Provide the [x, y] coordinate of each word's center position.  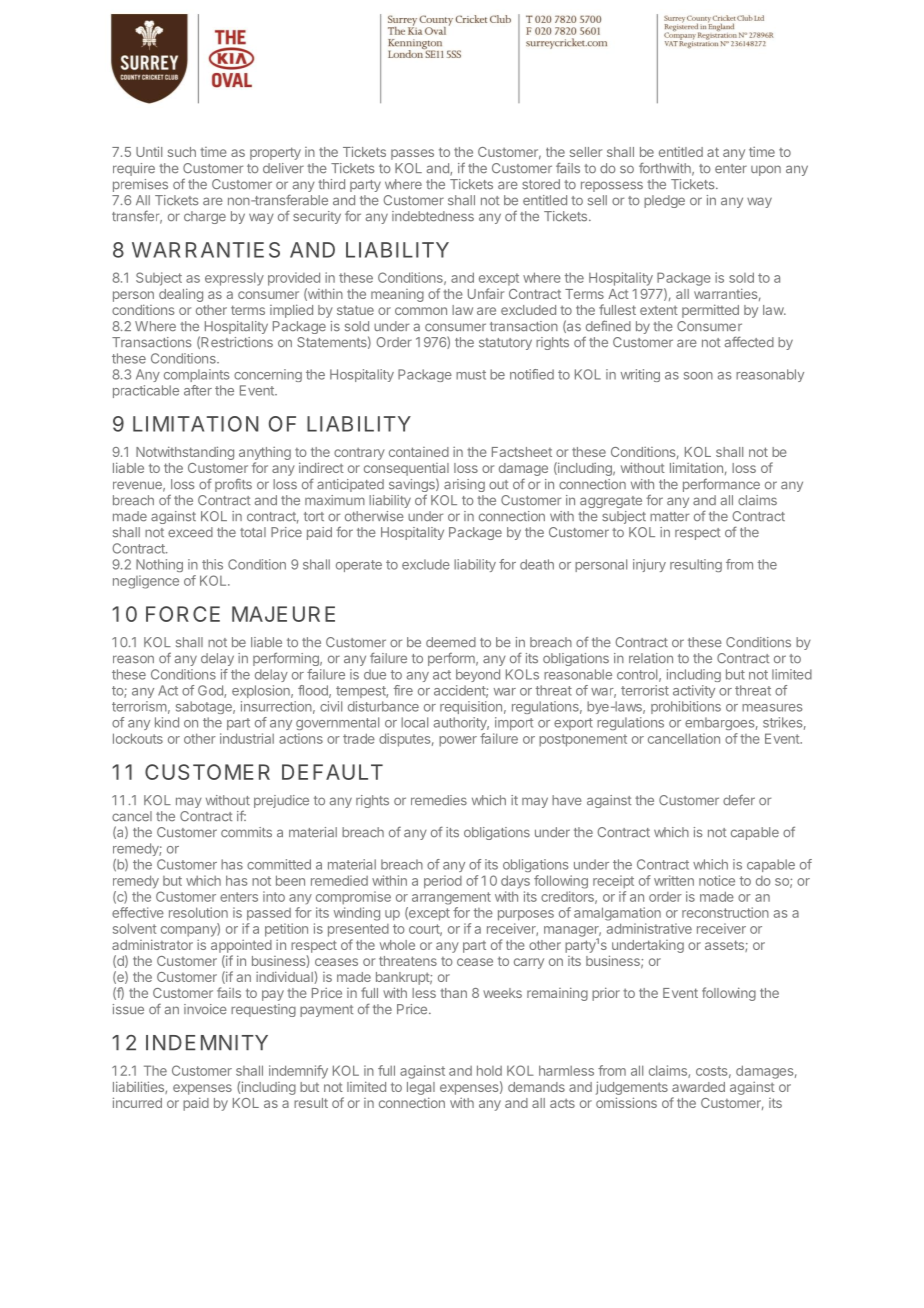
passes [412, 154]
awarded [698, 1087]
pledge [664, 201]
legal [421, 1088]
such [182, 152]
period [443, 881]
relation [651, 658]
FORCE [183, 614]
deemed [451, 642]
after [198, 390]
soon [698, 376]
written [674, 880]
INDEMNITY [207, 1042]
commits [246, 832]
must [471, 375]
